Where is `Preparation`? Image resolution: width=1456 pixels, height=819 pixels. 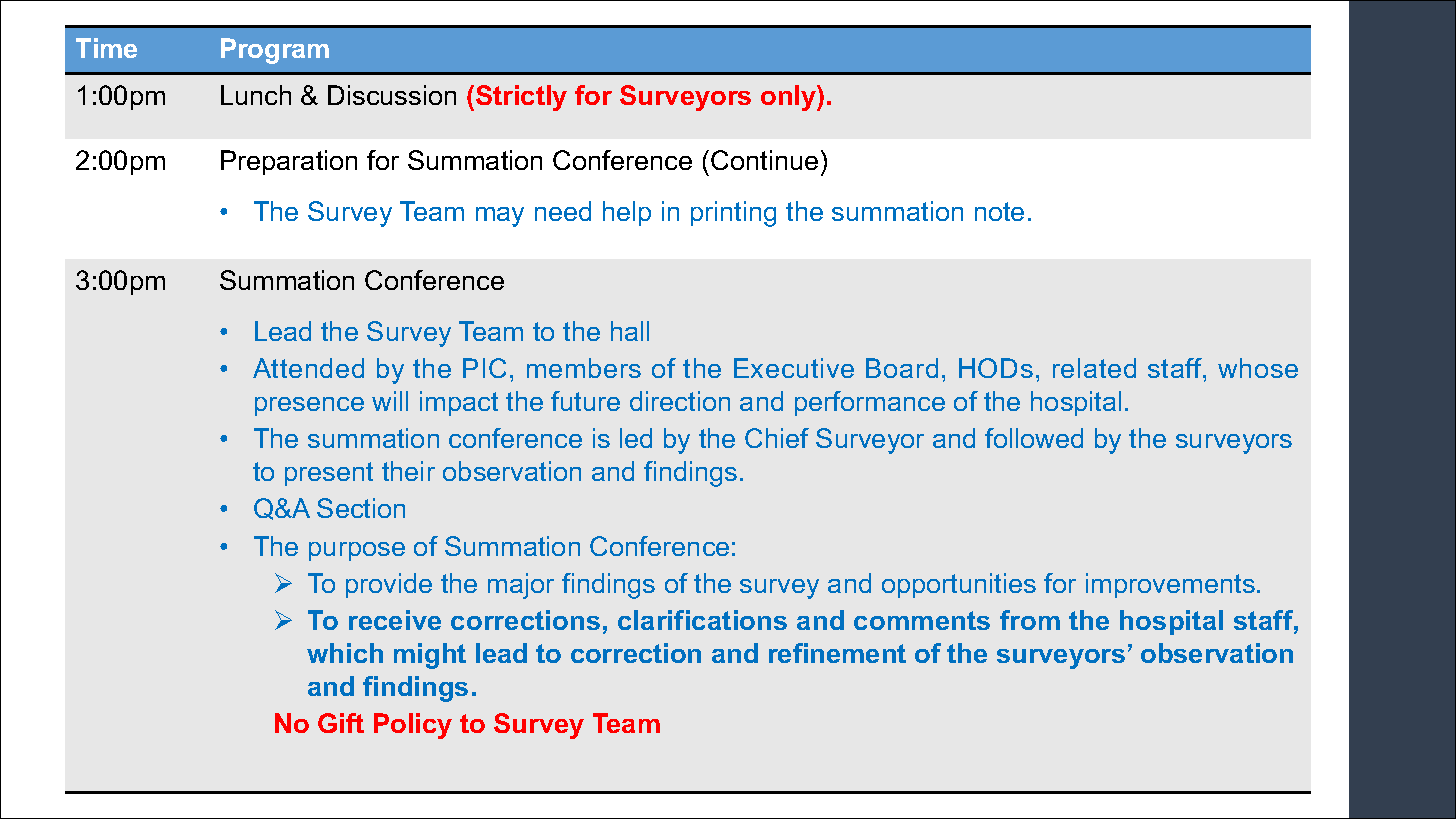
Preparation is located at coordinates (289, 162).
